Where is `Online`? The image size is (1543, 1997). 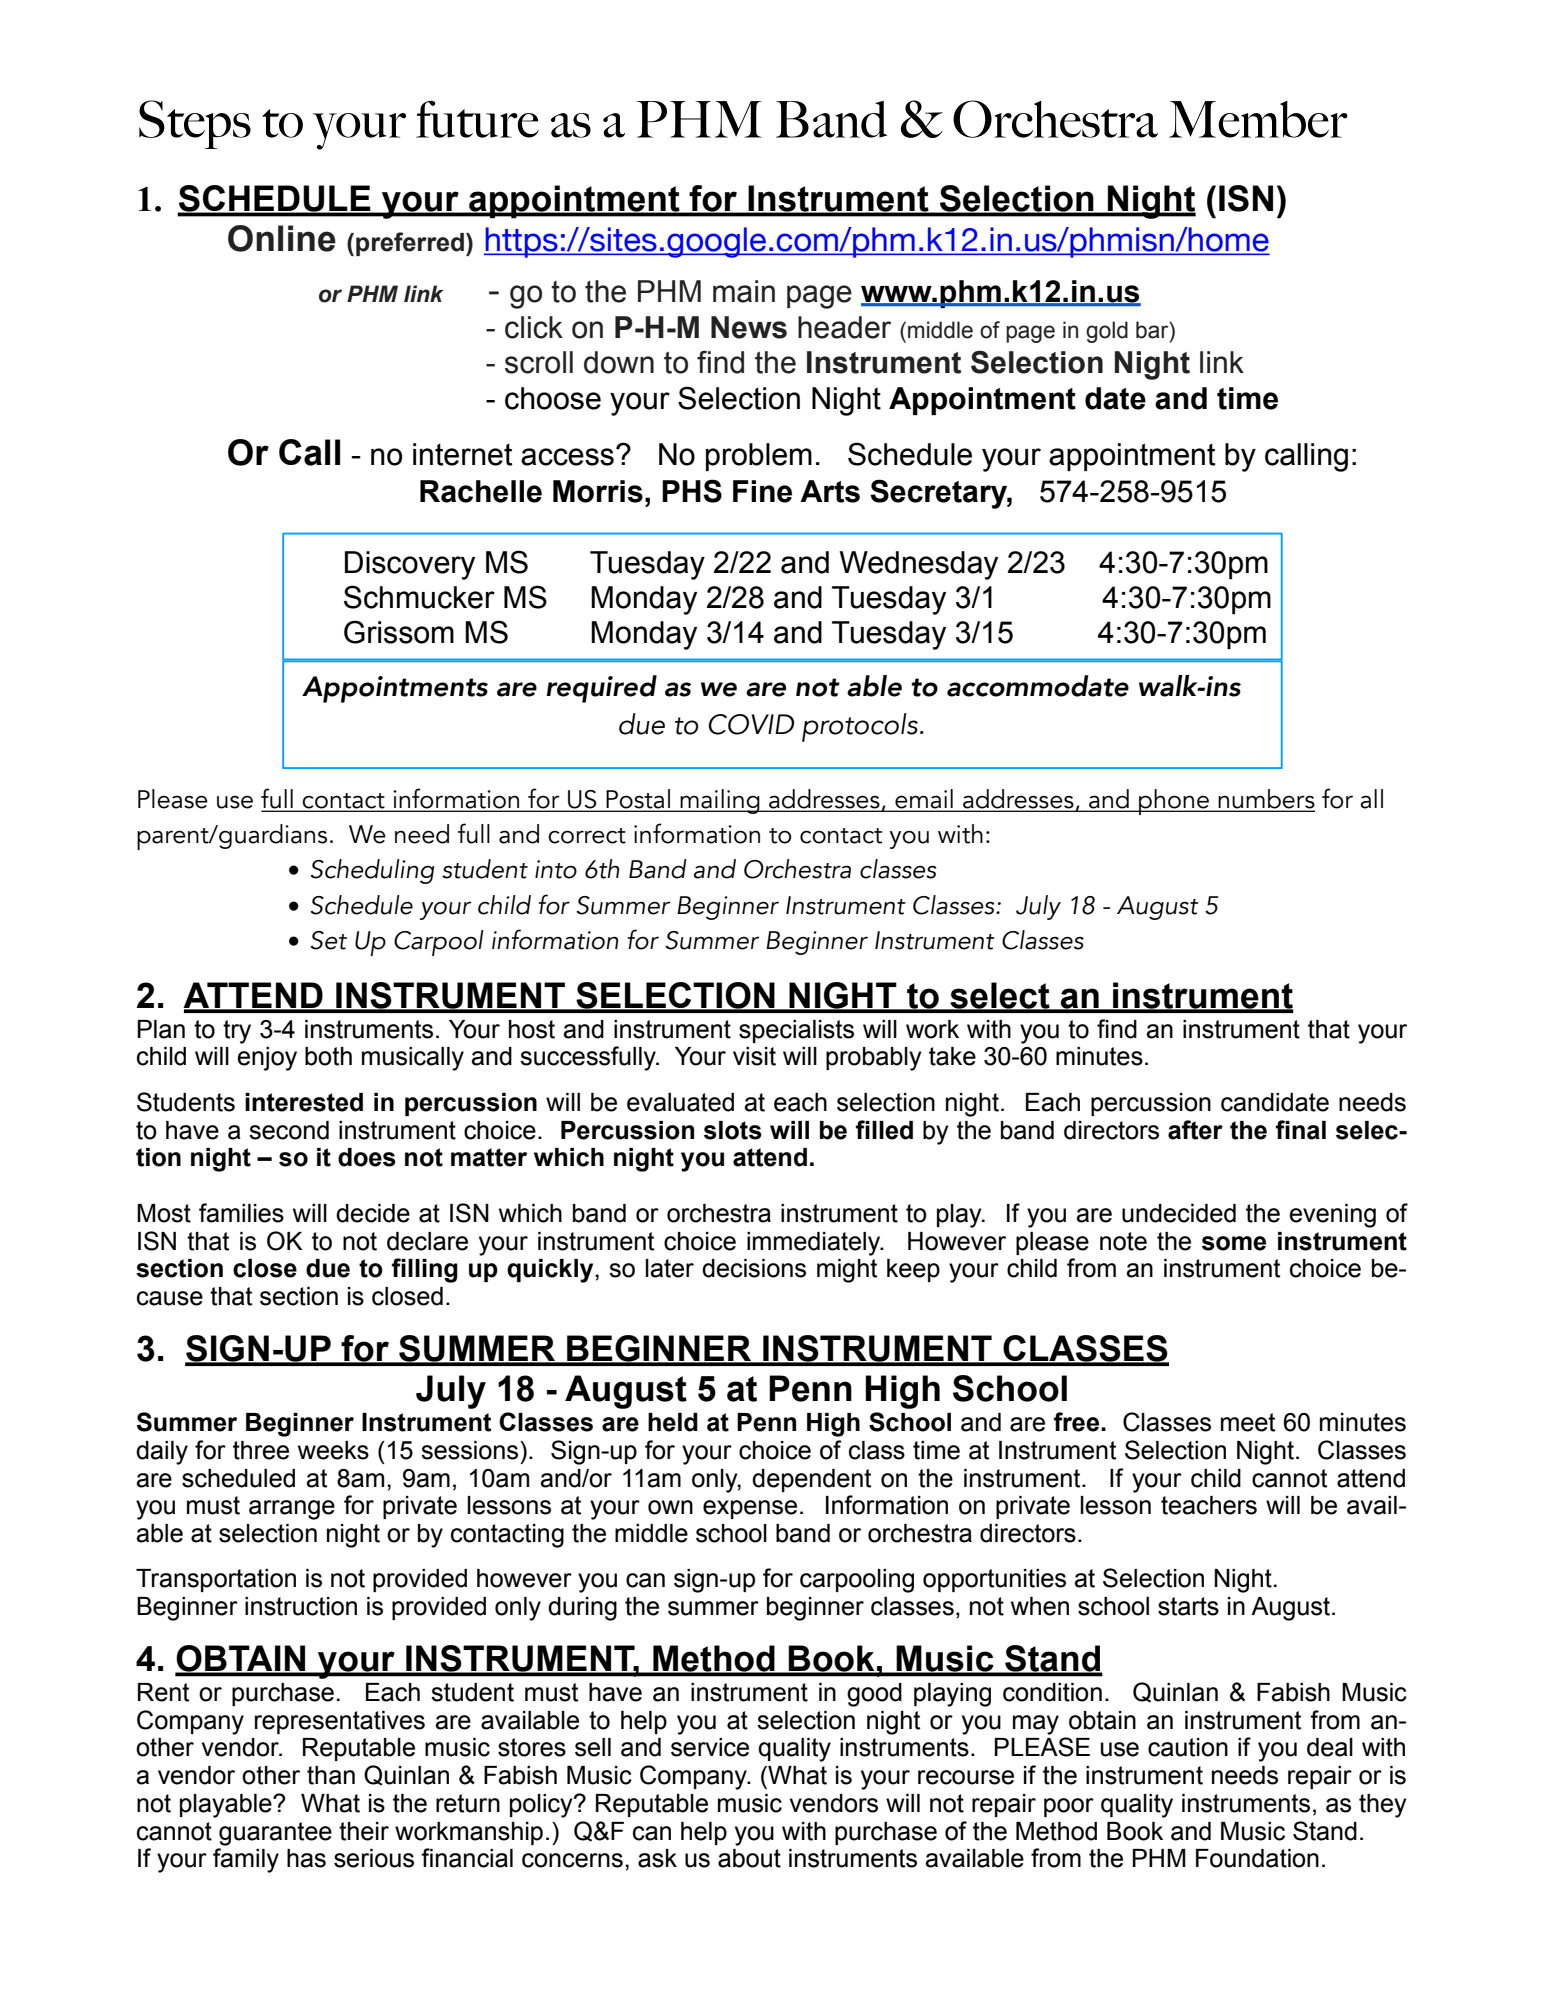
Online is located at coordinates (282, 238).
